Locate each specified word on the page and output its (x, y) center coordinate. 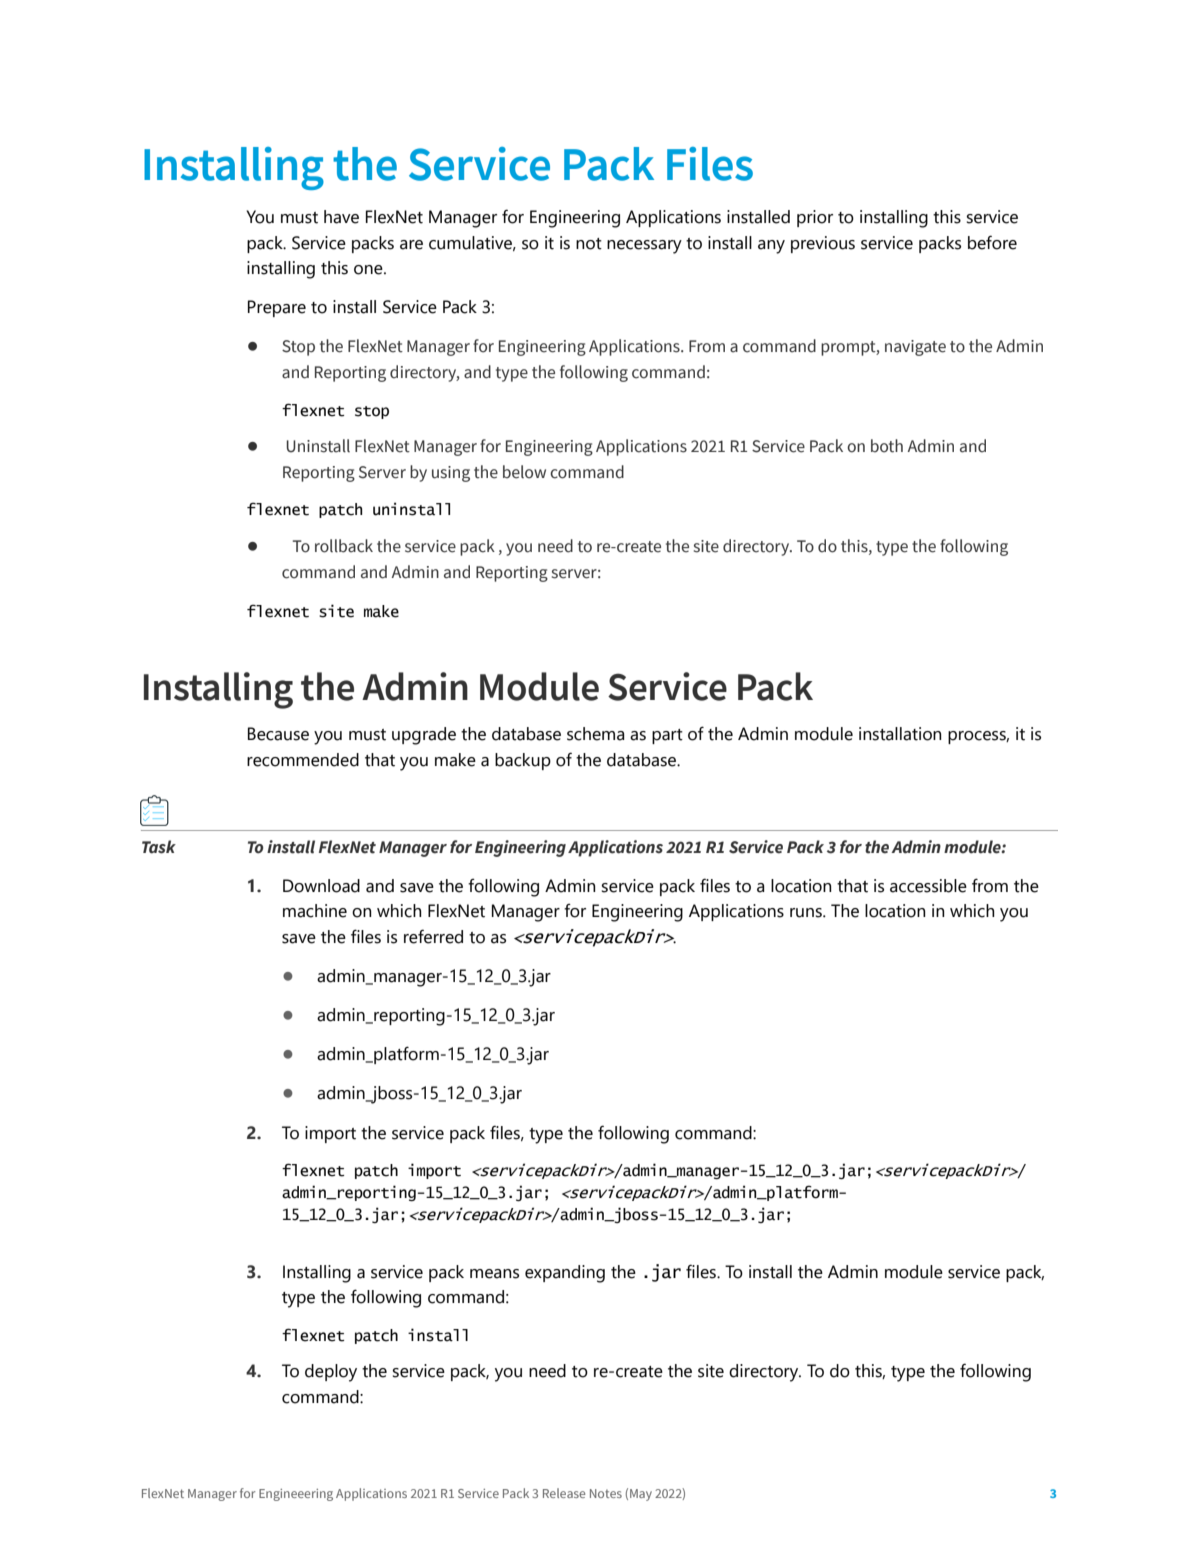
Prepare (277, 308)
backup (523, 761)
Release (564, 1493)
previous (823, 244)
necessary (644, 247)
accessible (928, 886)
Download (321, 886)
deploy (331, 1373)
